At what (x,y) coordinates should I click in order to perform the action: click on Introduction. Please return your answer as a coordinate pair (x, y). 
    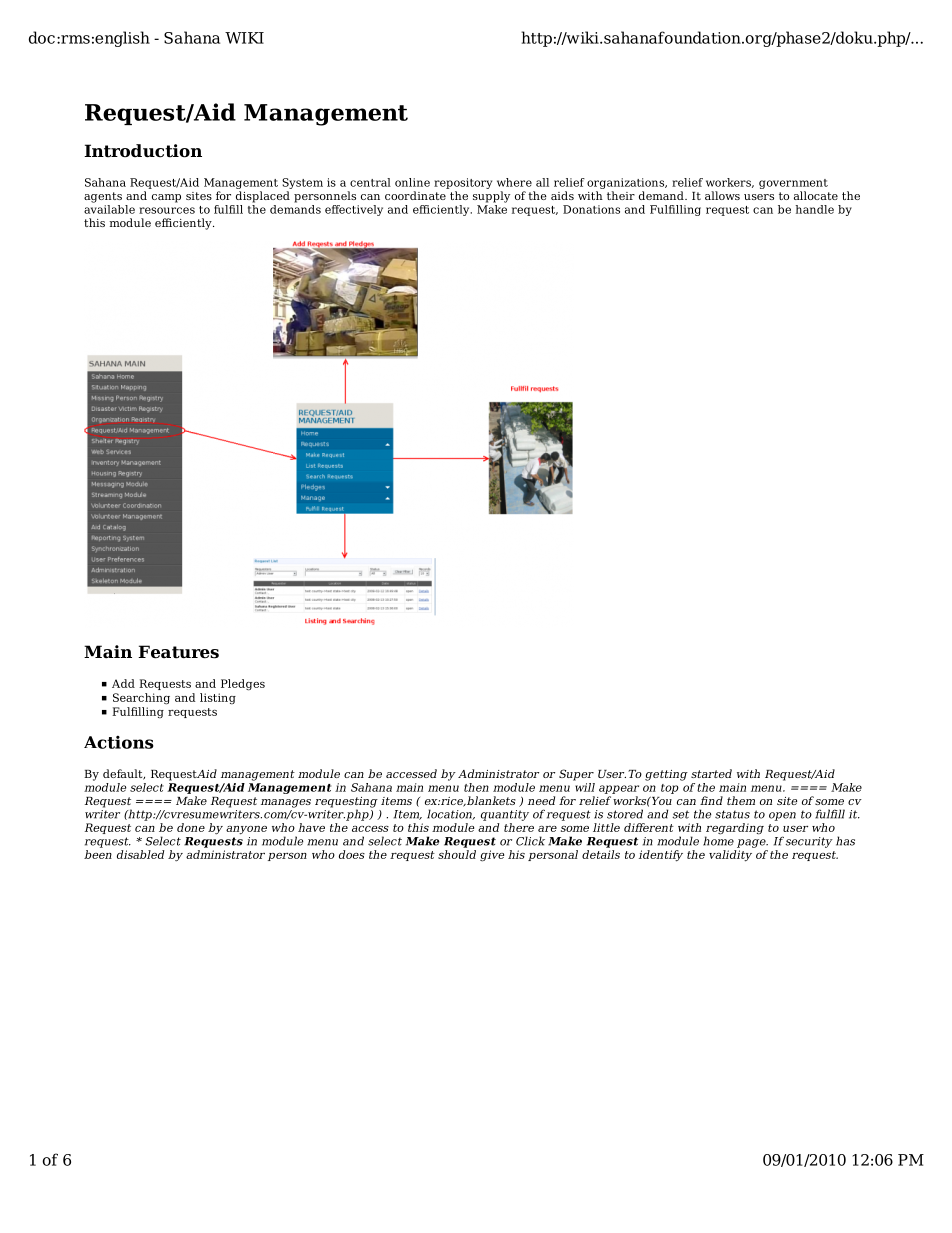
    Looking at the image, I should click on (143, 151).
